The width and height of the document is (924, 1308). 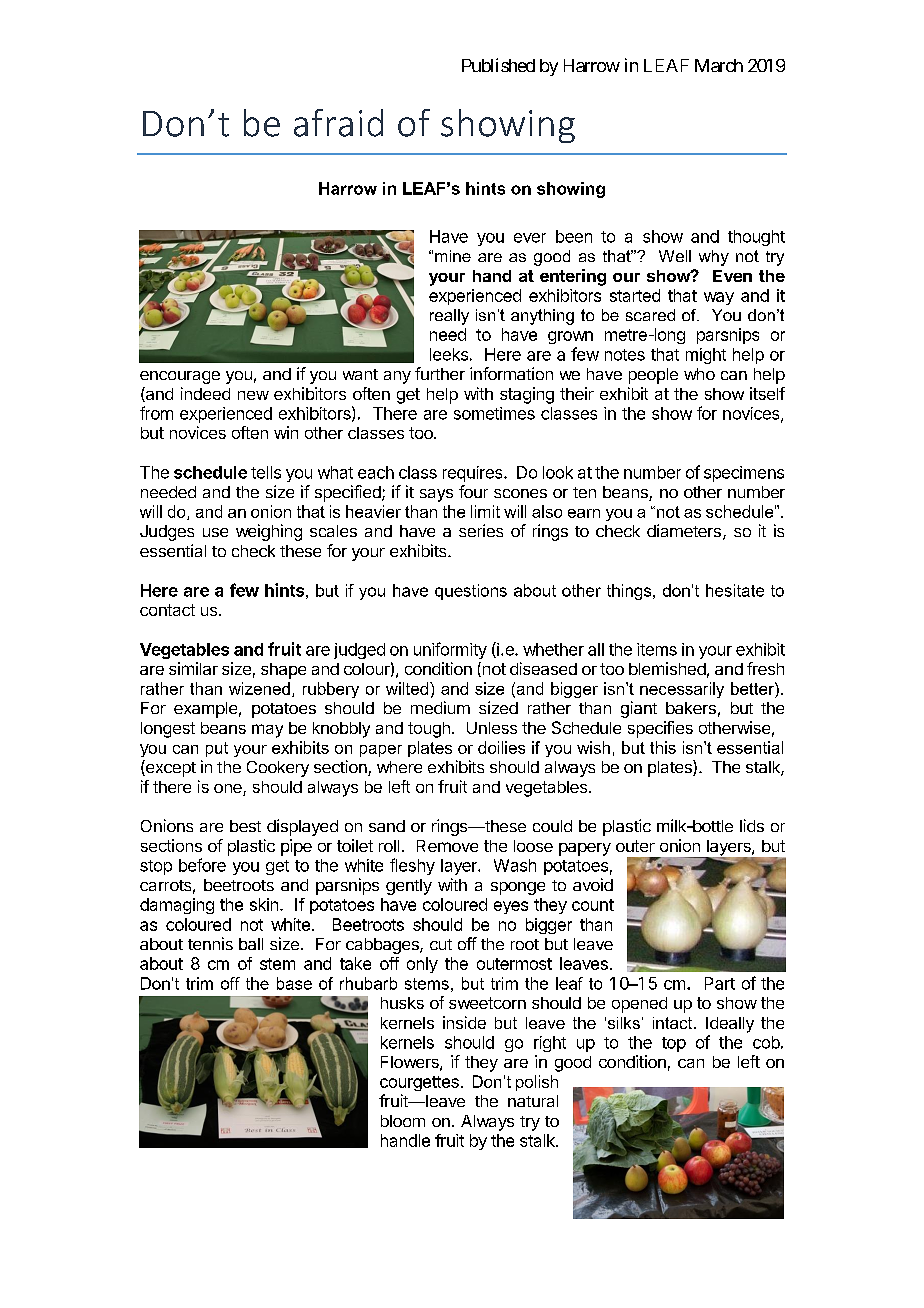 I want to click on Even, so click(x=732, y=276).
